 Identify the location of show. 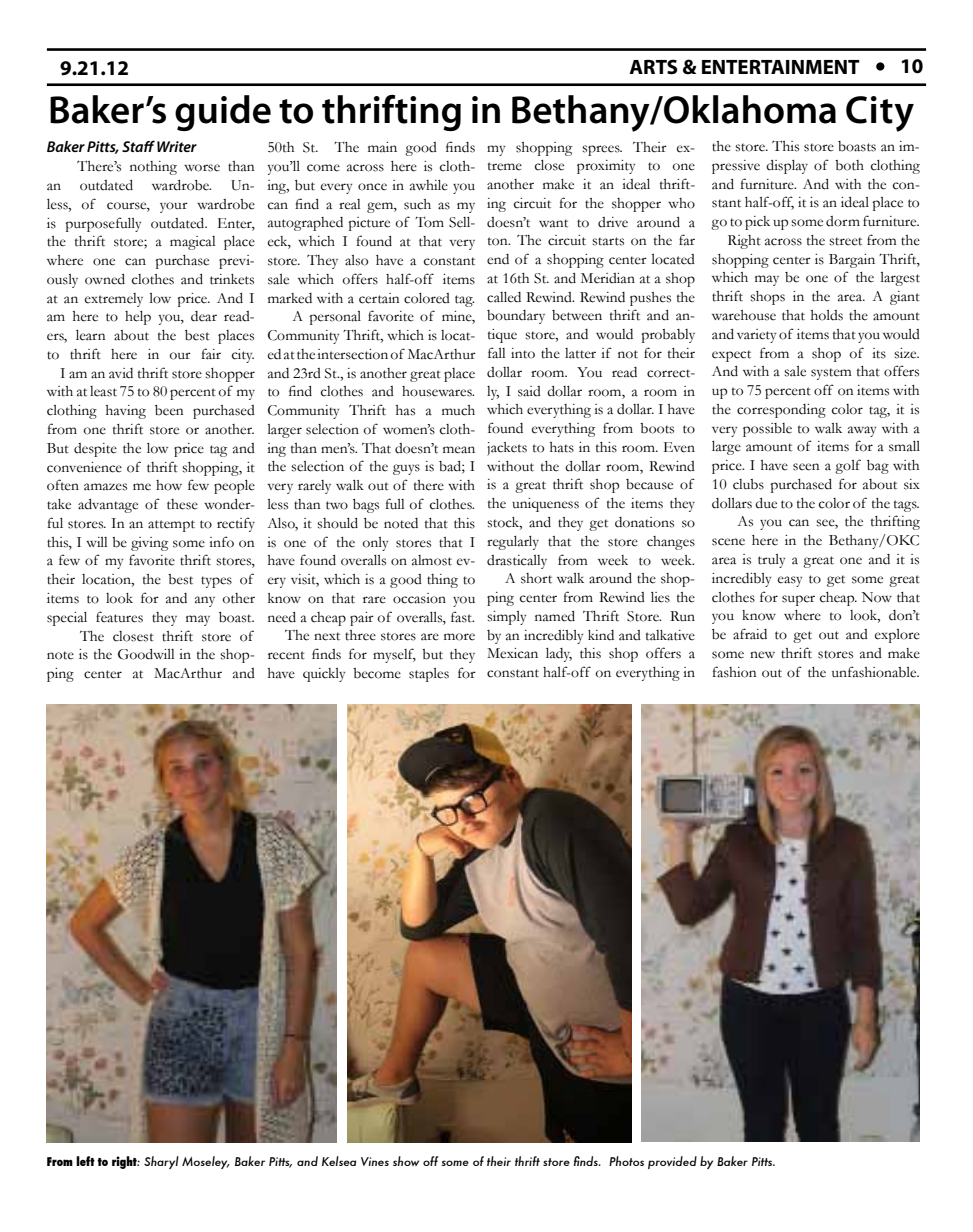
(406, 1161).
